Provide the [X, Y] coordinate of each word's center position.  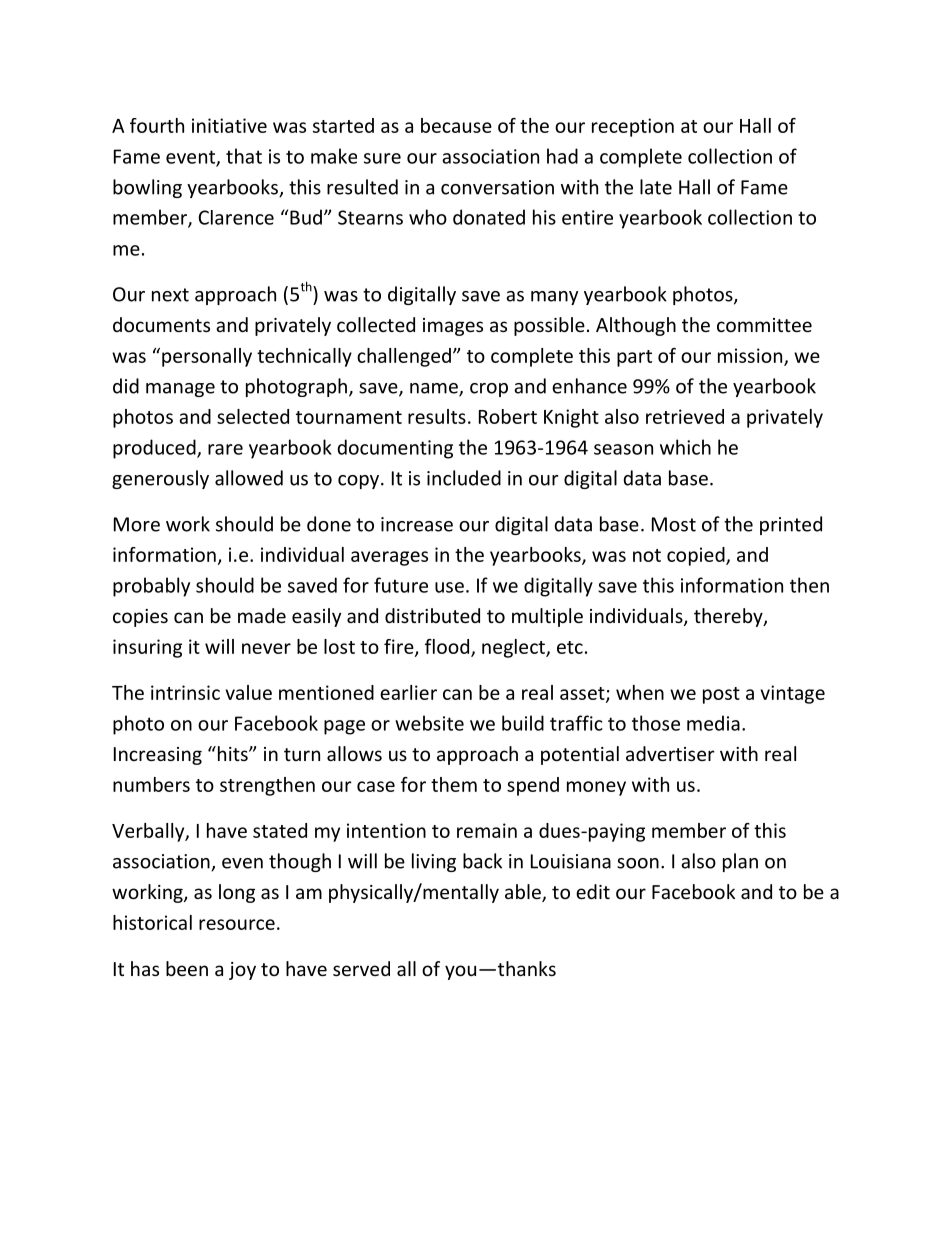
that [244, 156]
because [456, 125]
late [656, 187]
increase [417, 524]
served [361, 968]
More [137, 524]
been [187, 968]
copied [697, 556]
